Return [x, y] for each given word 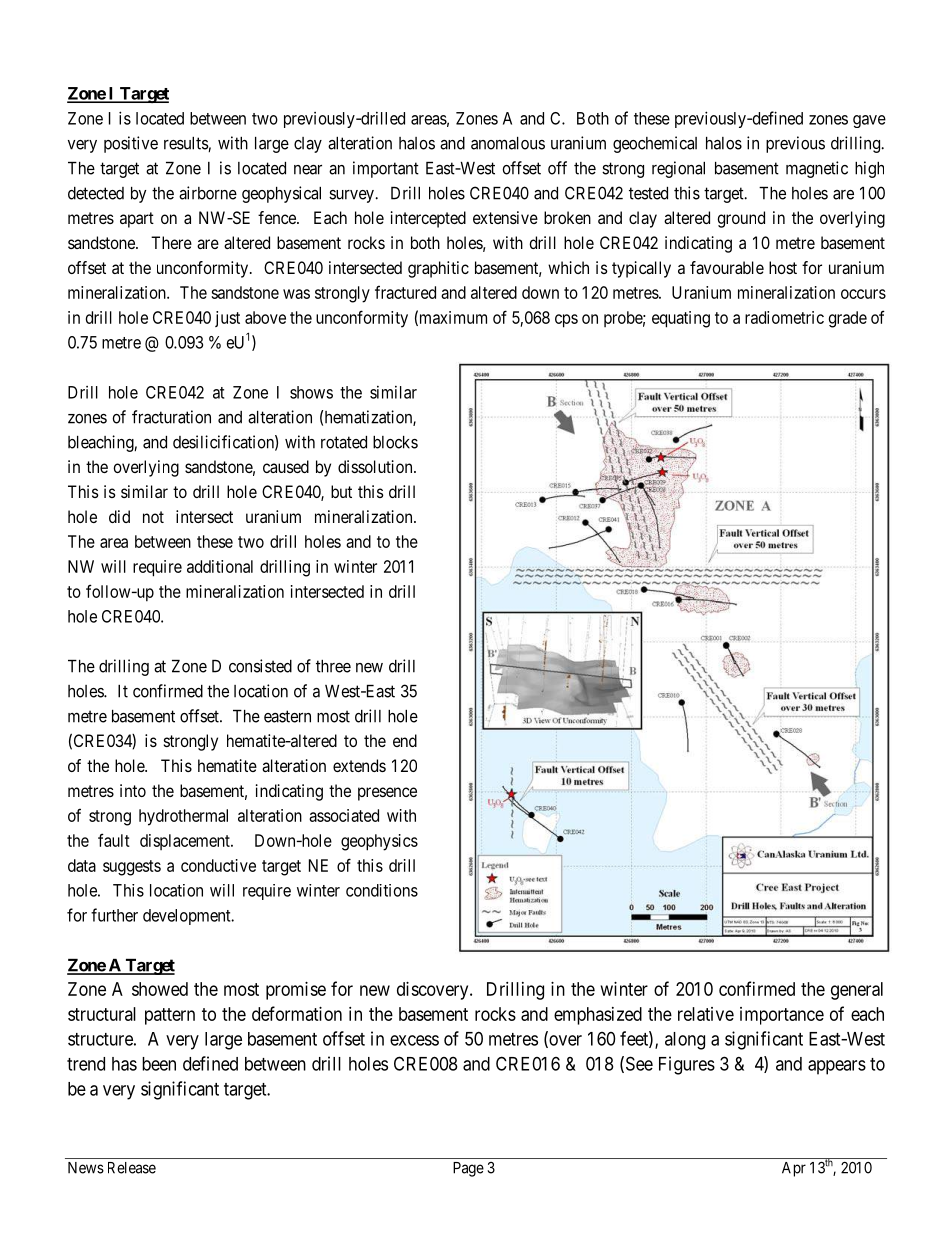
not [153, 517]
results [186, 144]
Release [132, 1168]
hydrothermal [183, 817]
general [857, 991]
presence [387, 794]
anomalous [508, 143]
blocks [395, 442]
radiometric [784, 317]
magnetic [817, 169]
